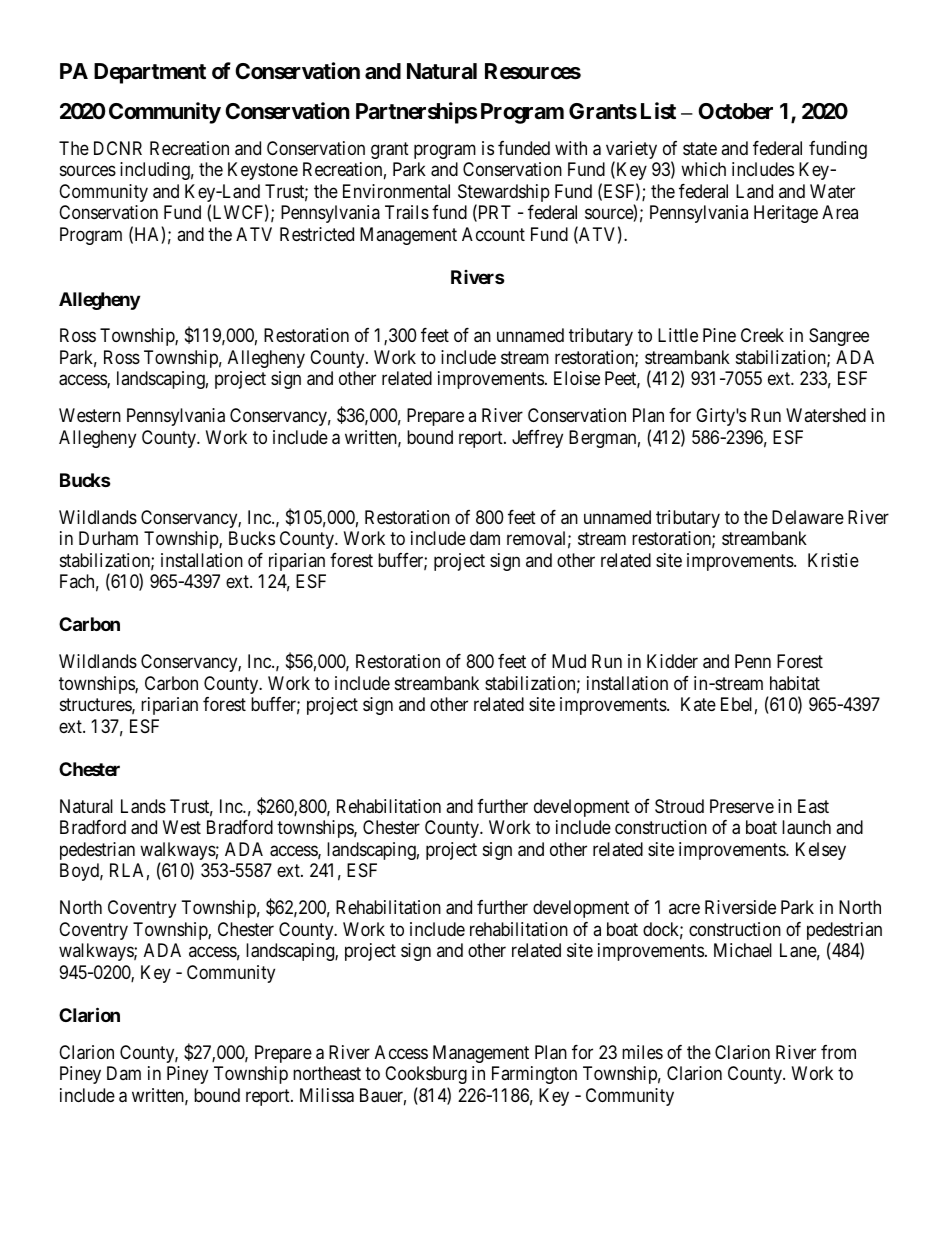 This document has width=952, height=1233. I want to click on Durham, so click(108, 538).
